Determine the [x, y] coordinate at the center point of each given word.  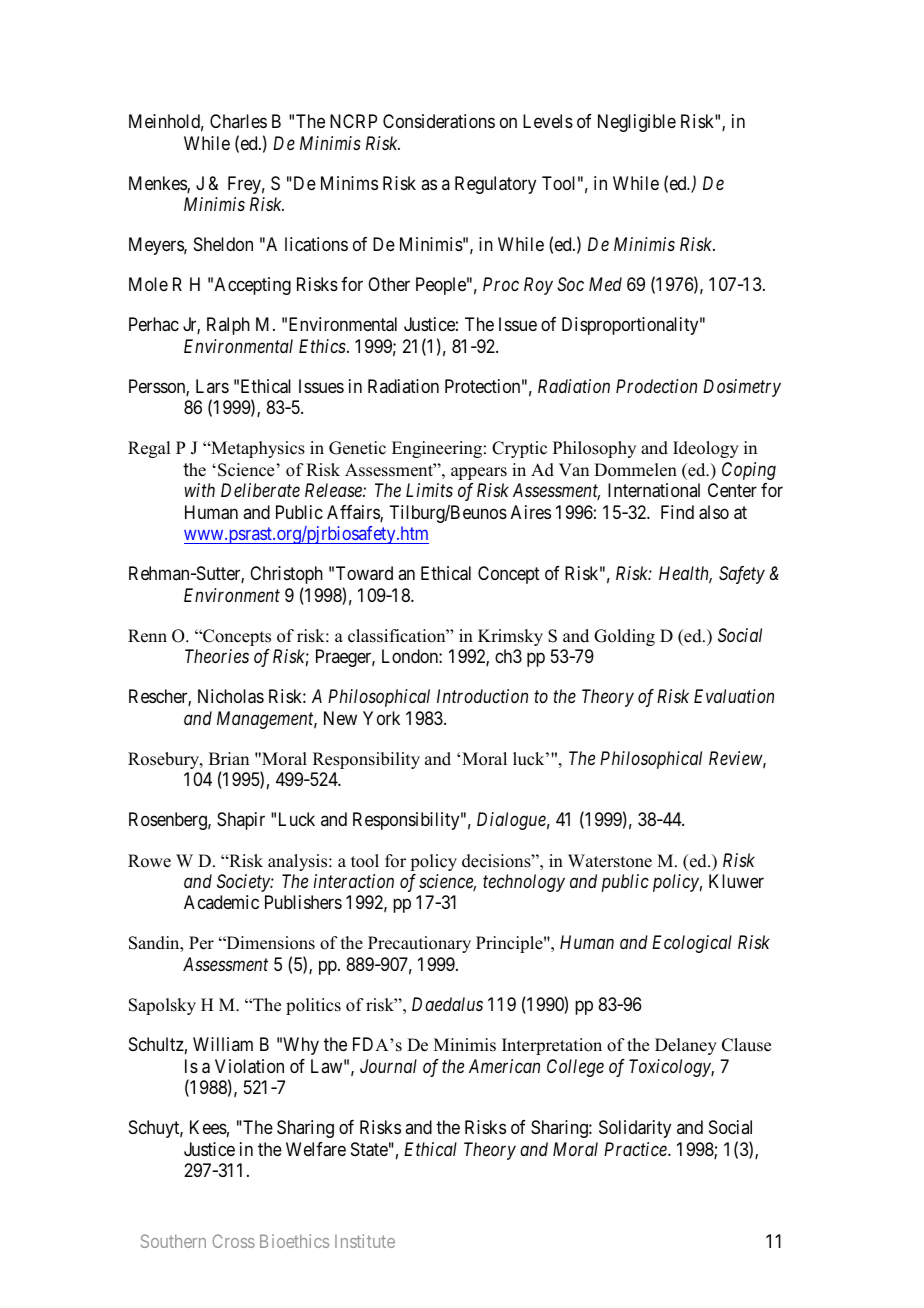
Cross [234, 1241]
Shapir [241, 821]
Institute [365, 1241]
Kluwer [736, 881]
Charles [238, 121]
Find [677, 512]
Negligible [637, 123]
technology [524, 883]
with [199, 490]
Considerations [439, 121]
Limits [429, 490]
